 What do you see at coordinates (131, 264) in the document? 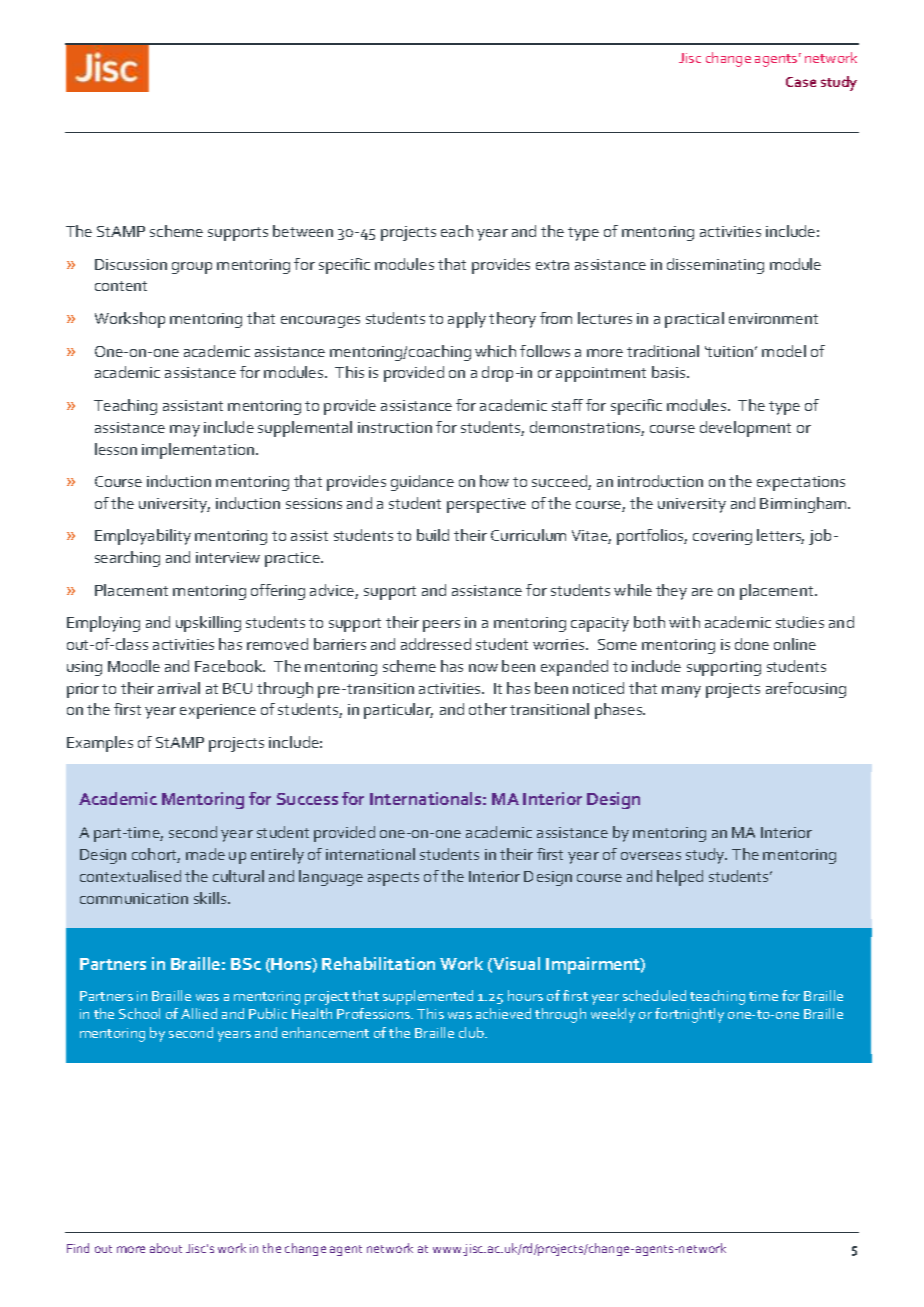
I see `Discussion` at bounding box center [131, 264].
